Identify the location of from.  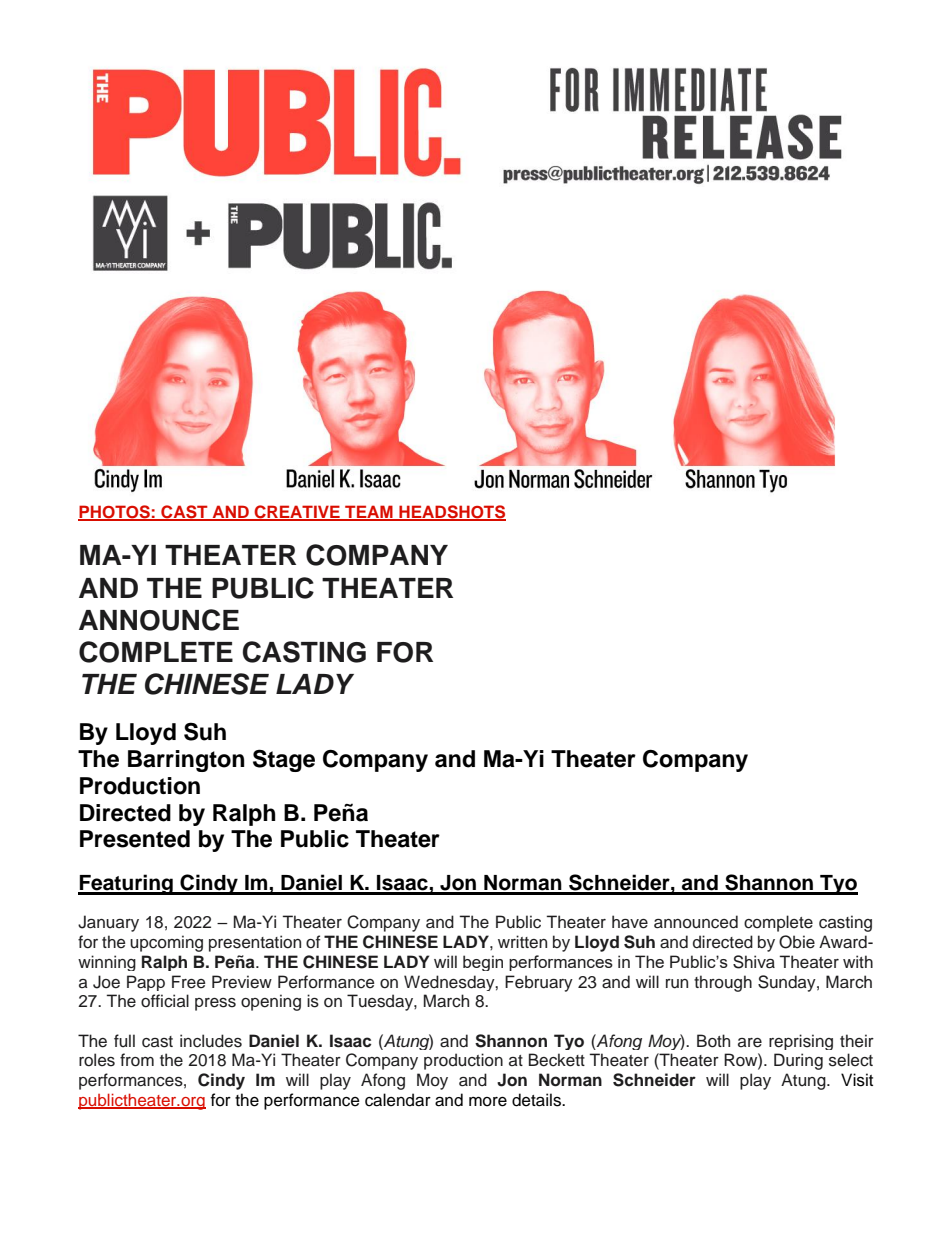
(137, 1060).
